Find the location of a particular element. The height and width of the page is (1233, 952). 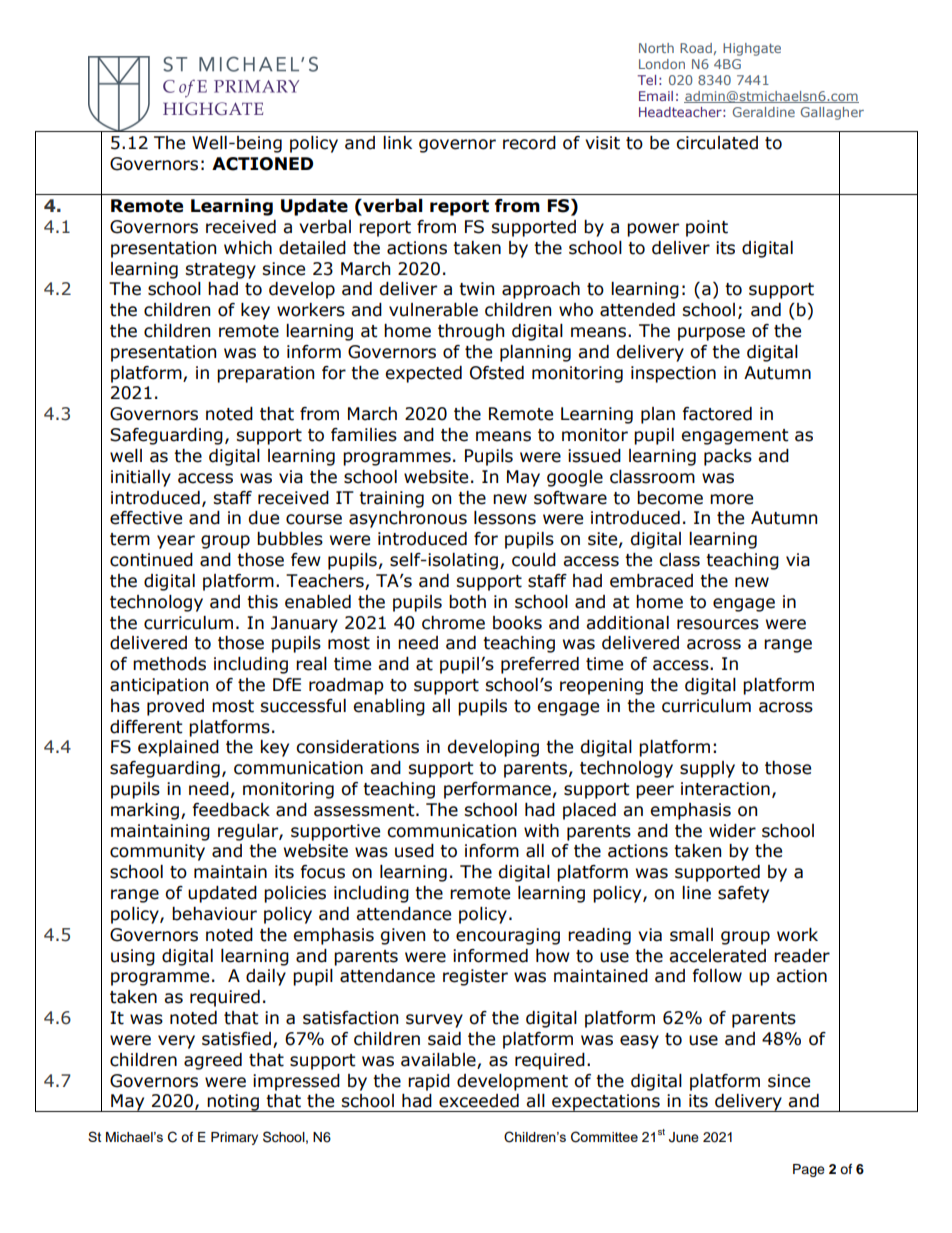

this is located at coordinates (262, 602).
